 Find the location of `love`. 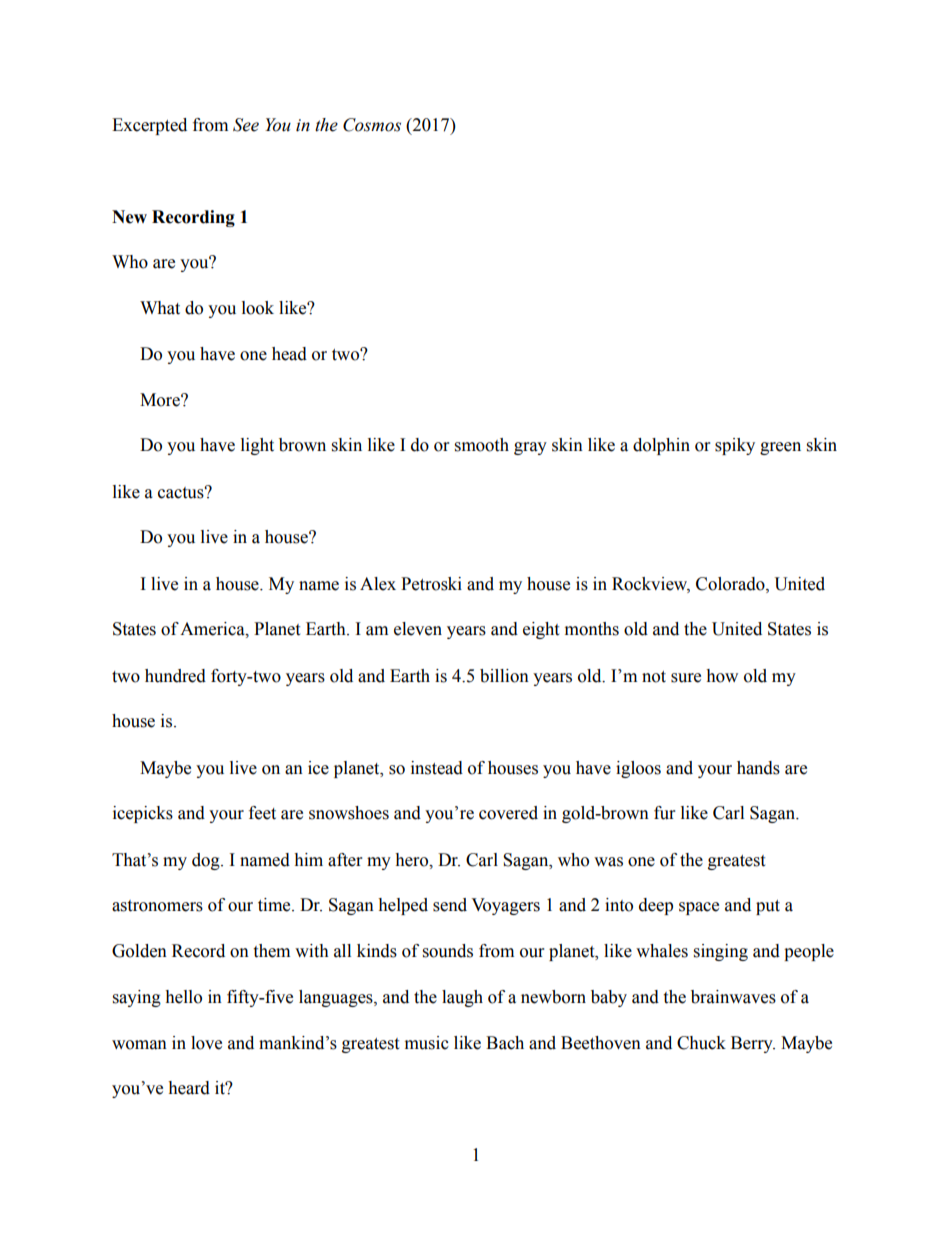

love is located at coordinates (206, 1043).
